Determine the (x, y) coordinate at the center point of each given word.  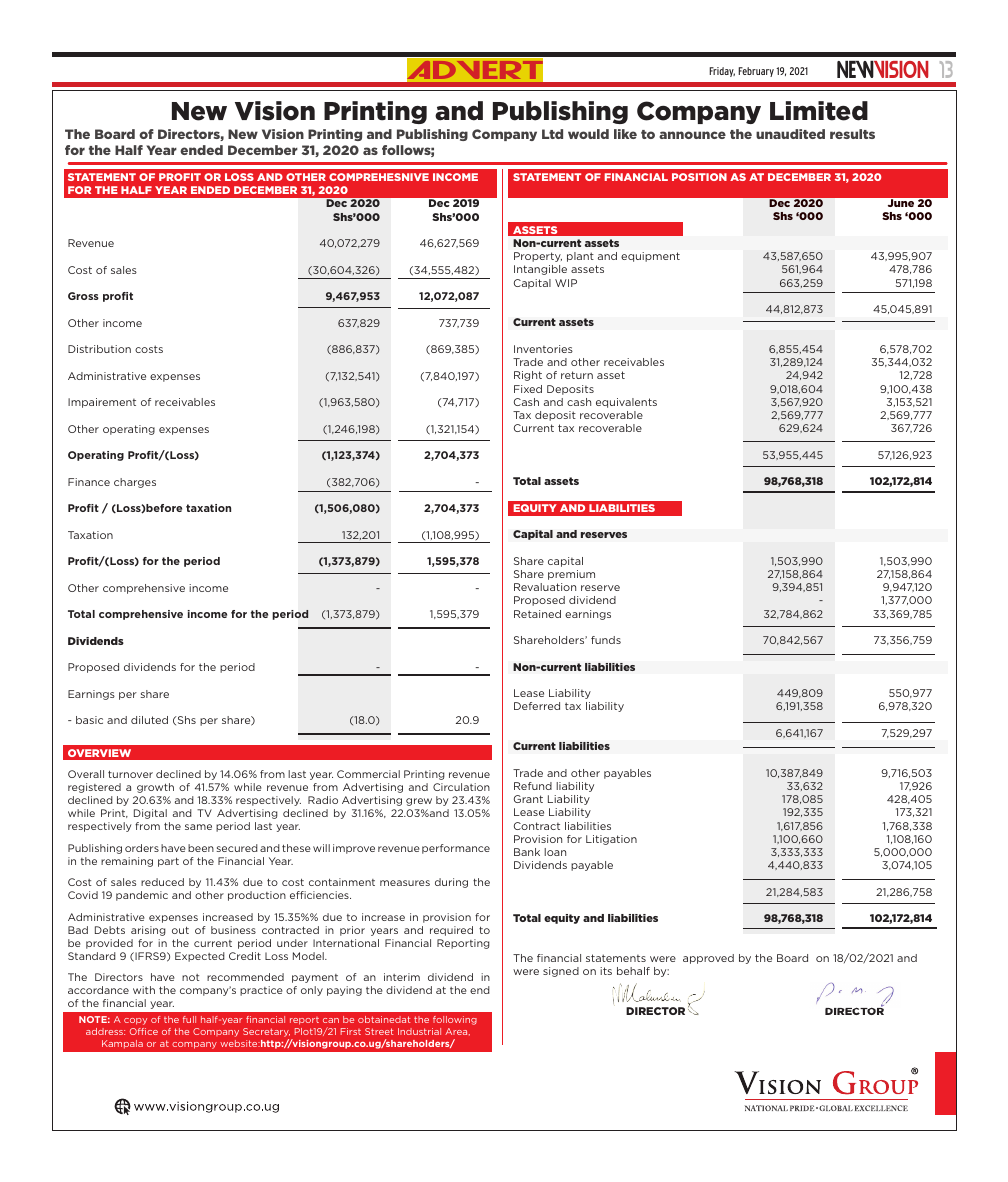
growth (155, 788)
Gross (83, 296)
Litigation (611, 840)
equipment (650, 257)
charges (135, 483)
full (189, 1019)
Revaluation (545, 587)
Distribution (99, 349)
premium (571, 575)
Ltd (552, 134)
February (756, 72)
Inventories (543, 349)
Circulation (461, 787)
